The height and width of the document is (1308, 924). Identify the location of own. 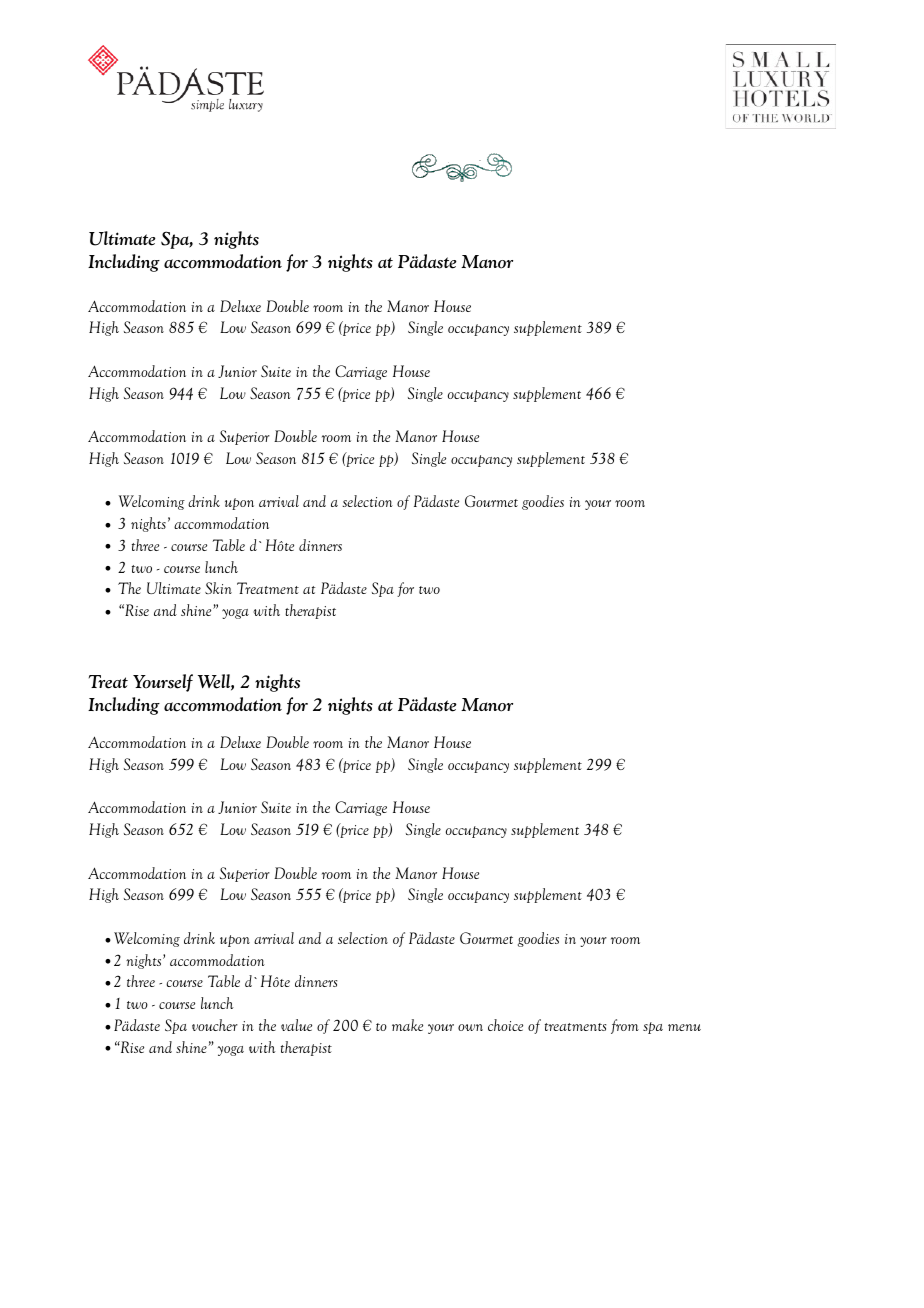
(470, 1027).
